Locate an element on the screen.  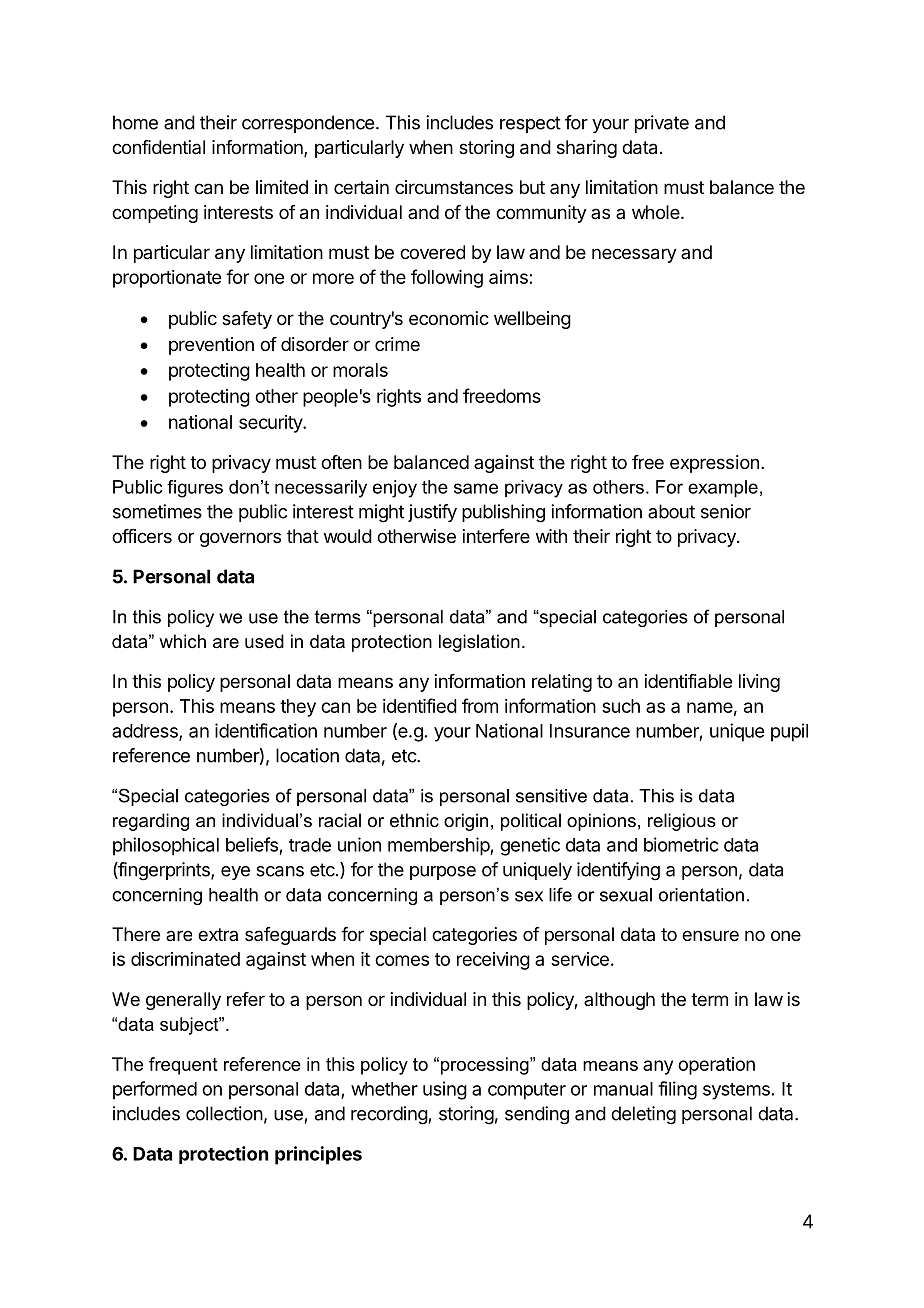
circumstances is located at coordinates (454, 187).
